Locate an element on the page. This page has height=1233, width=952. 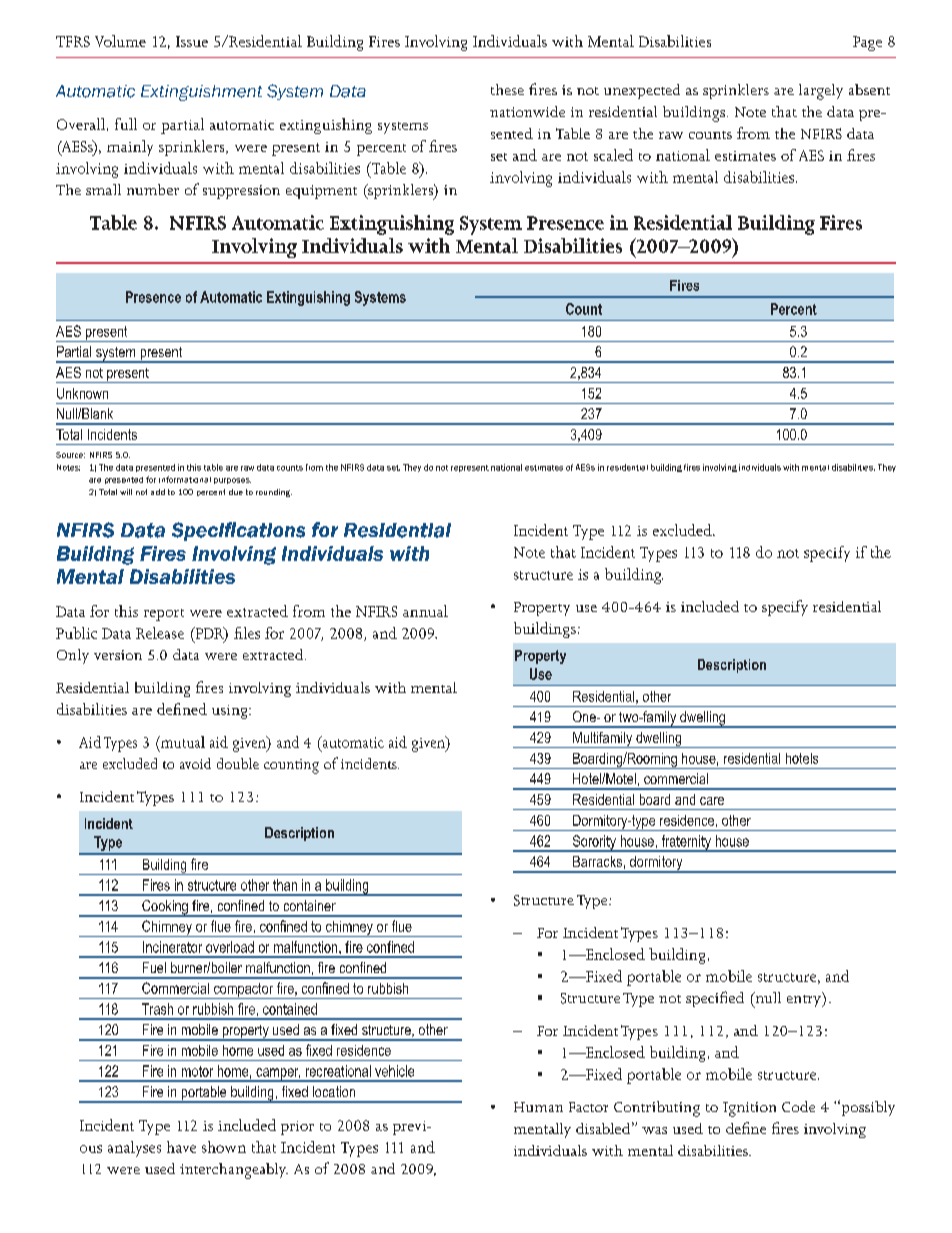
have is located at coordinates (181, 1147).
